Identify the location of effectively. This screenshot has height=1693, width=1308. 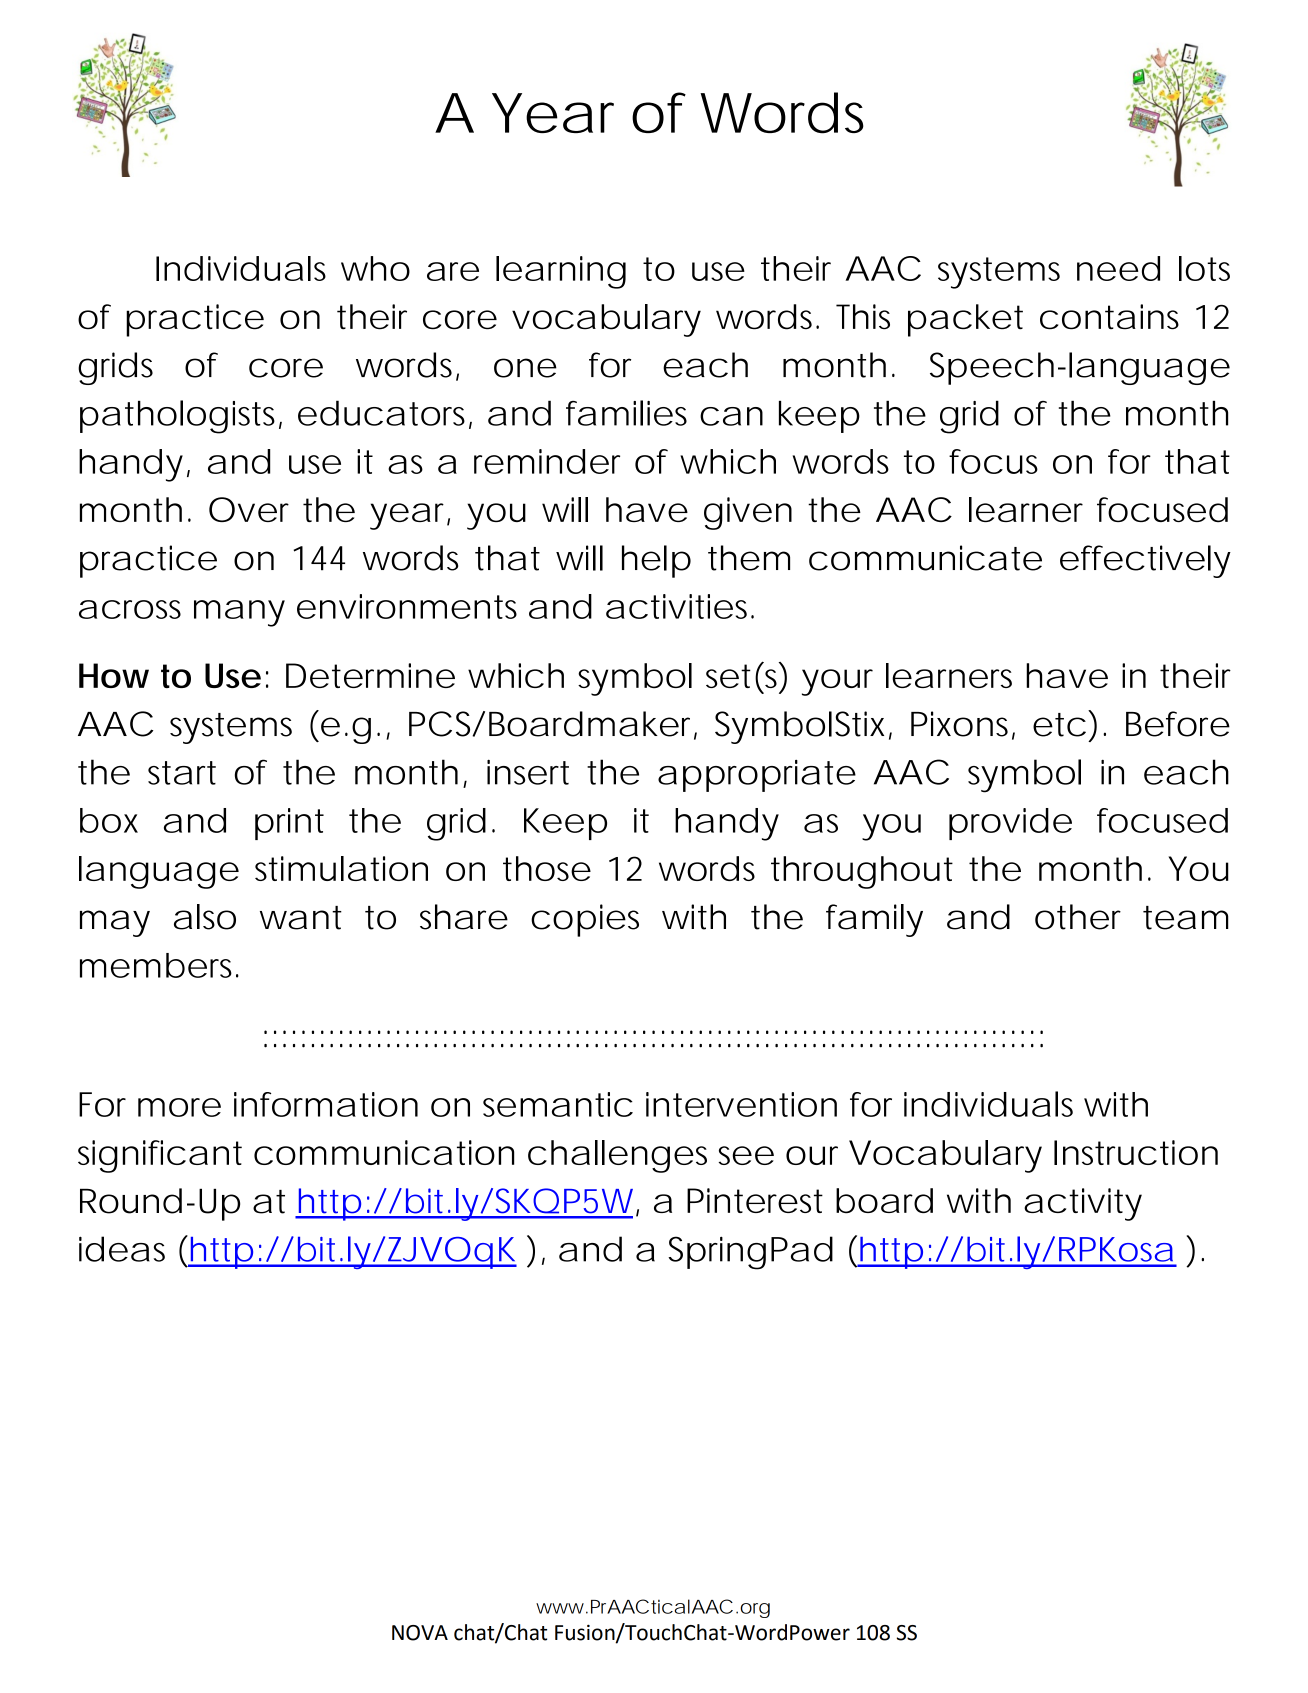
(1145, 561).
